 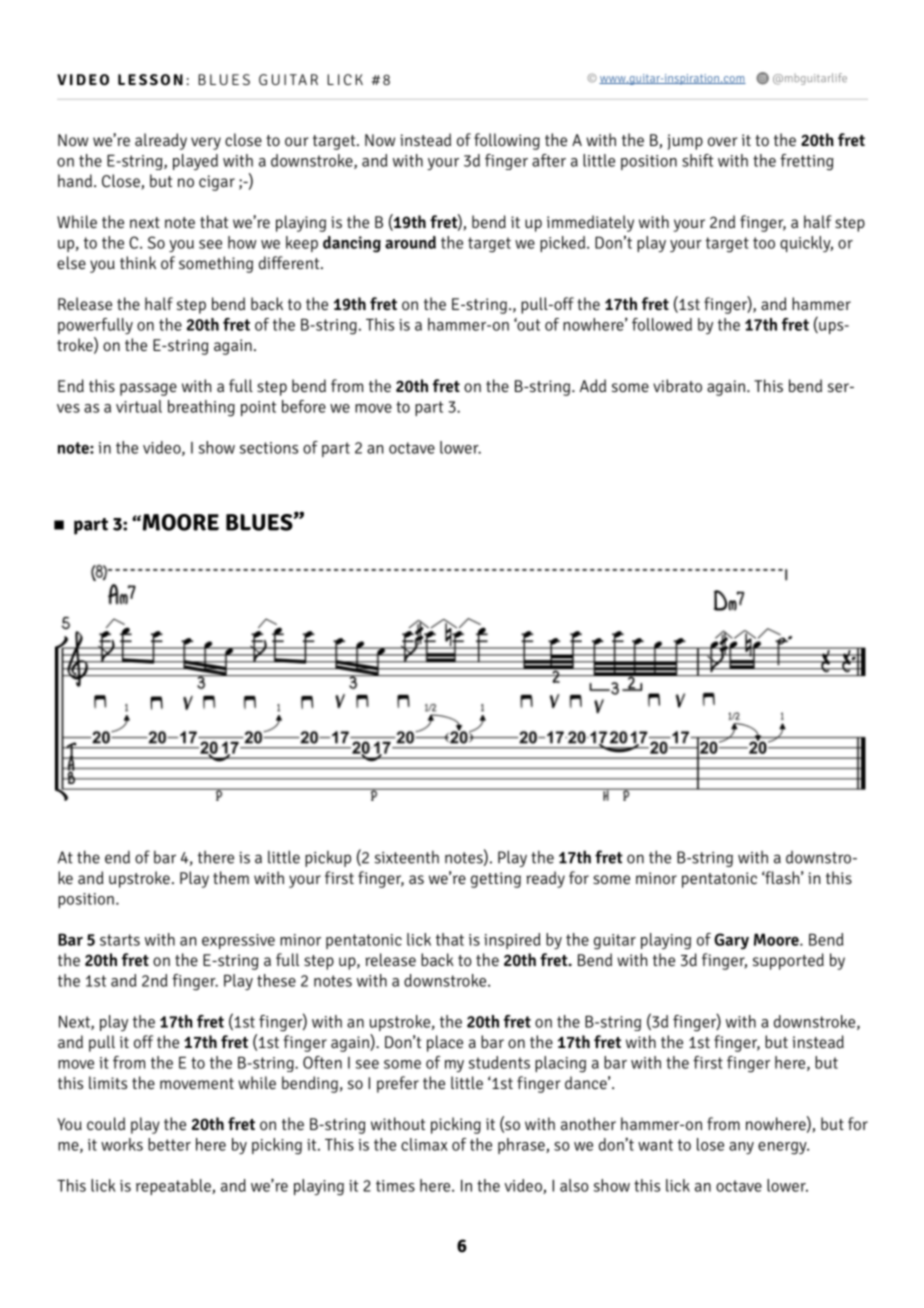 I want to click on following, so click(x=507, y=141).
